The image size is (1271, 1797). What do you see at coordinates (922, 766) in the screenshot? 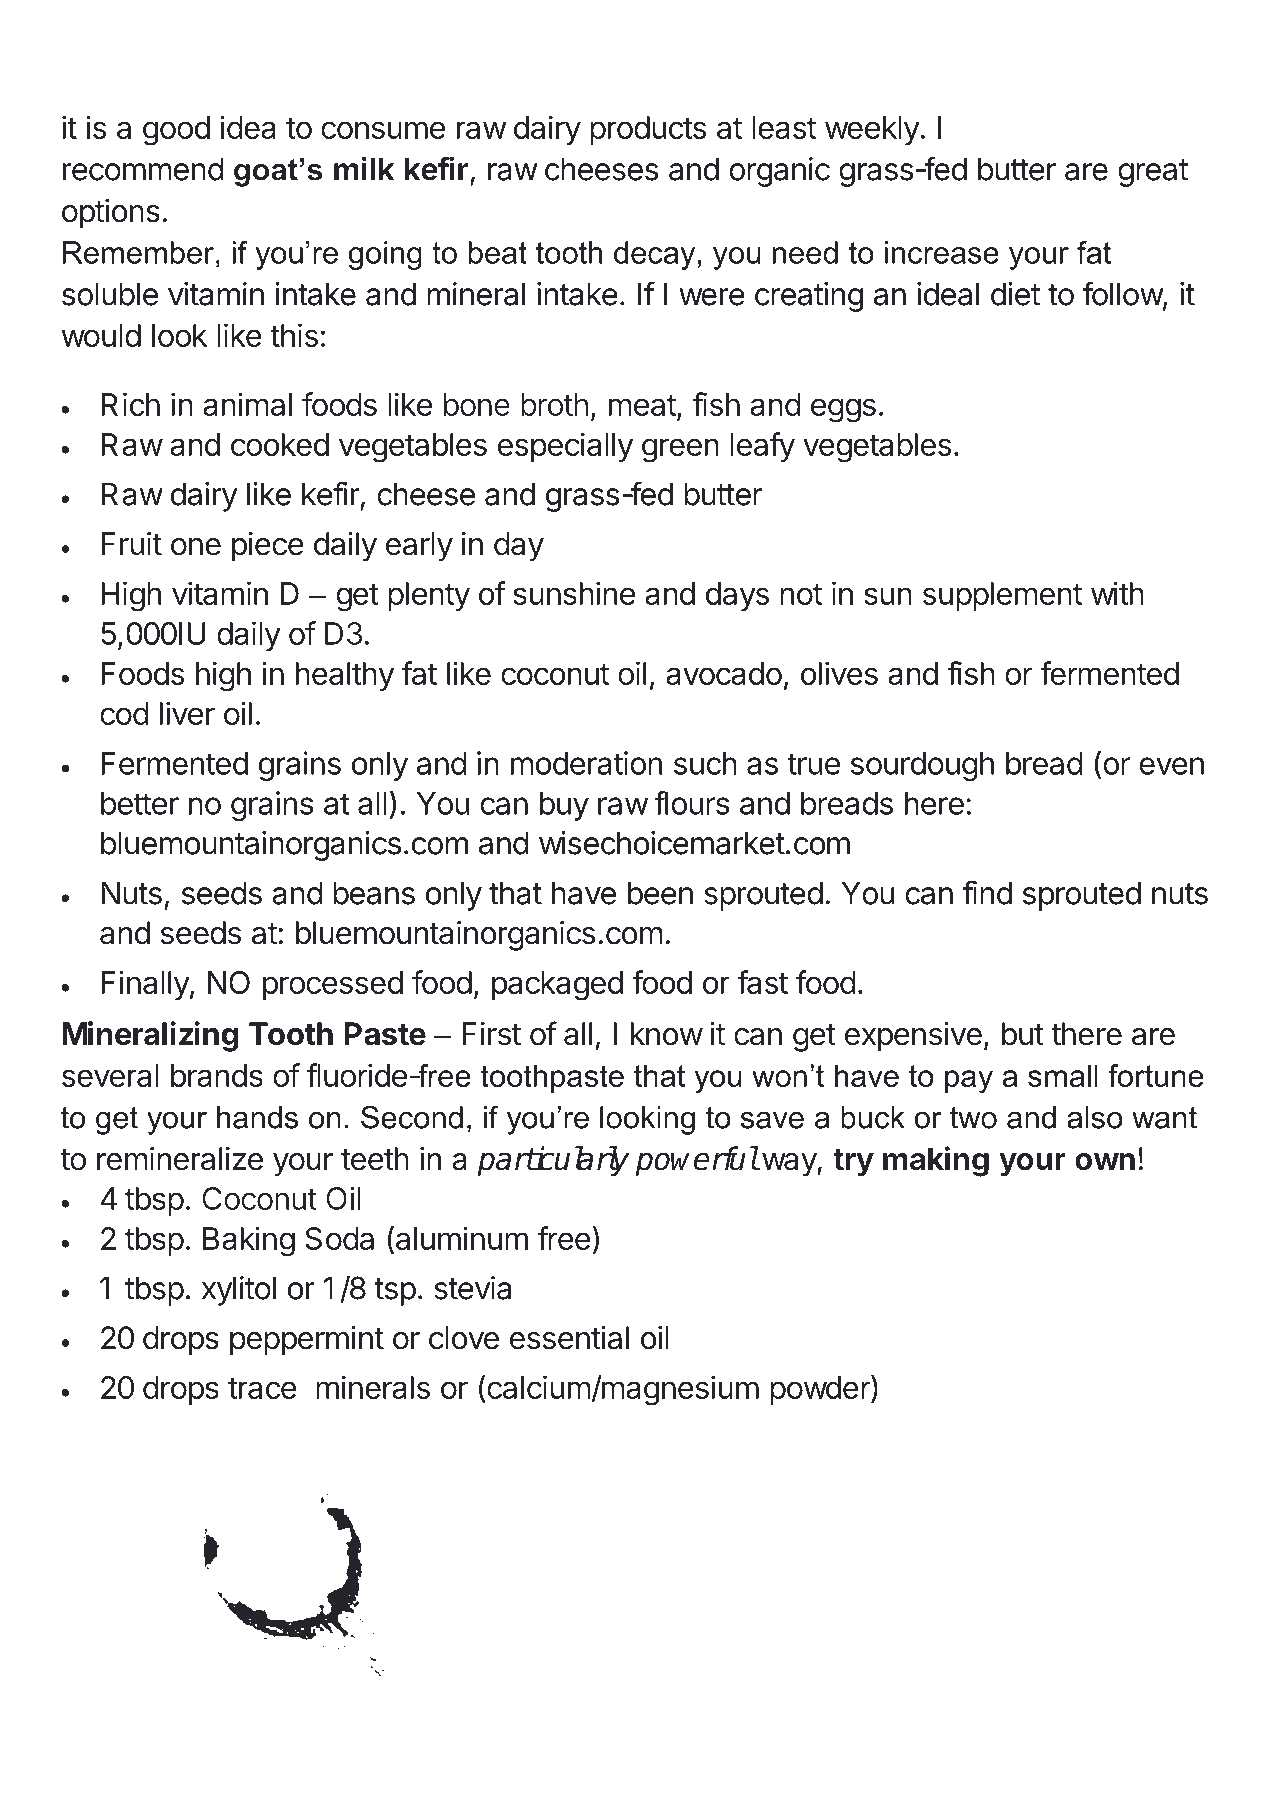
I see `sourdough` at bounding box center [922, 766].
